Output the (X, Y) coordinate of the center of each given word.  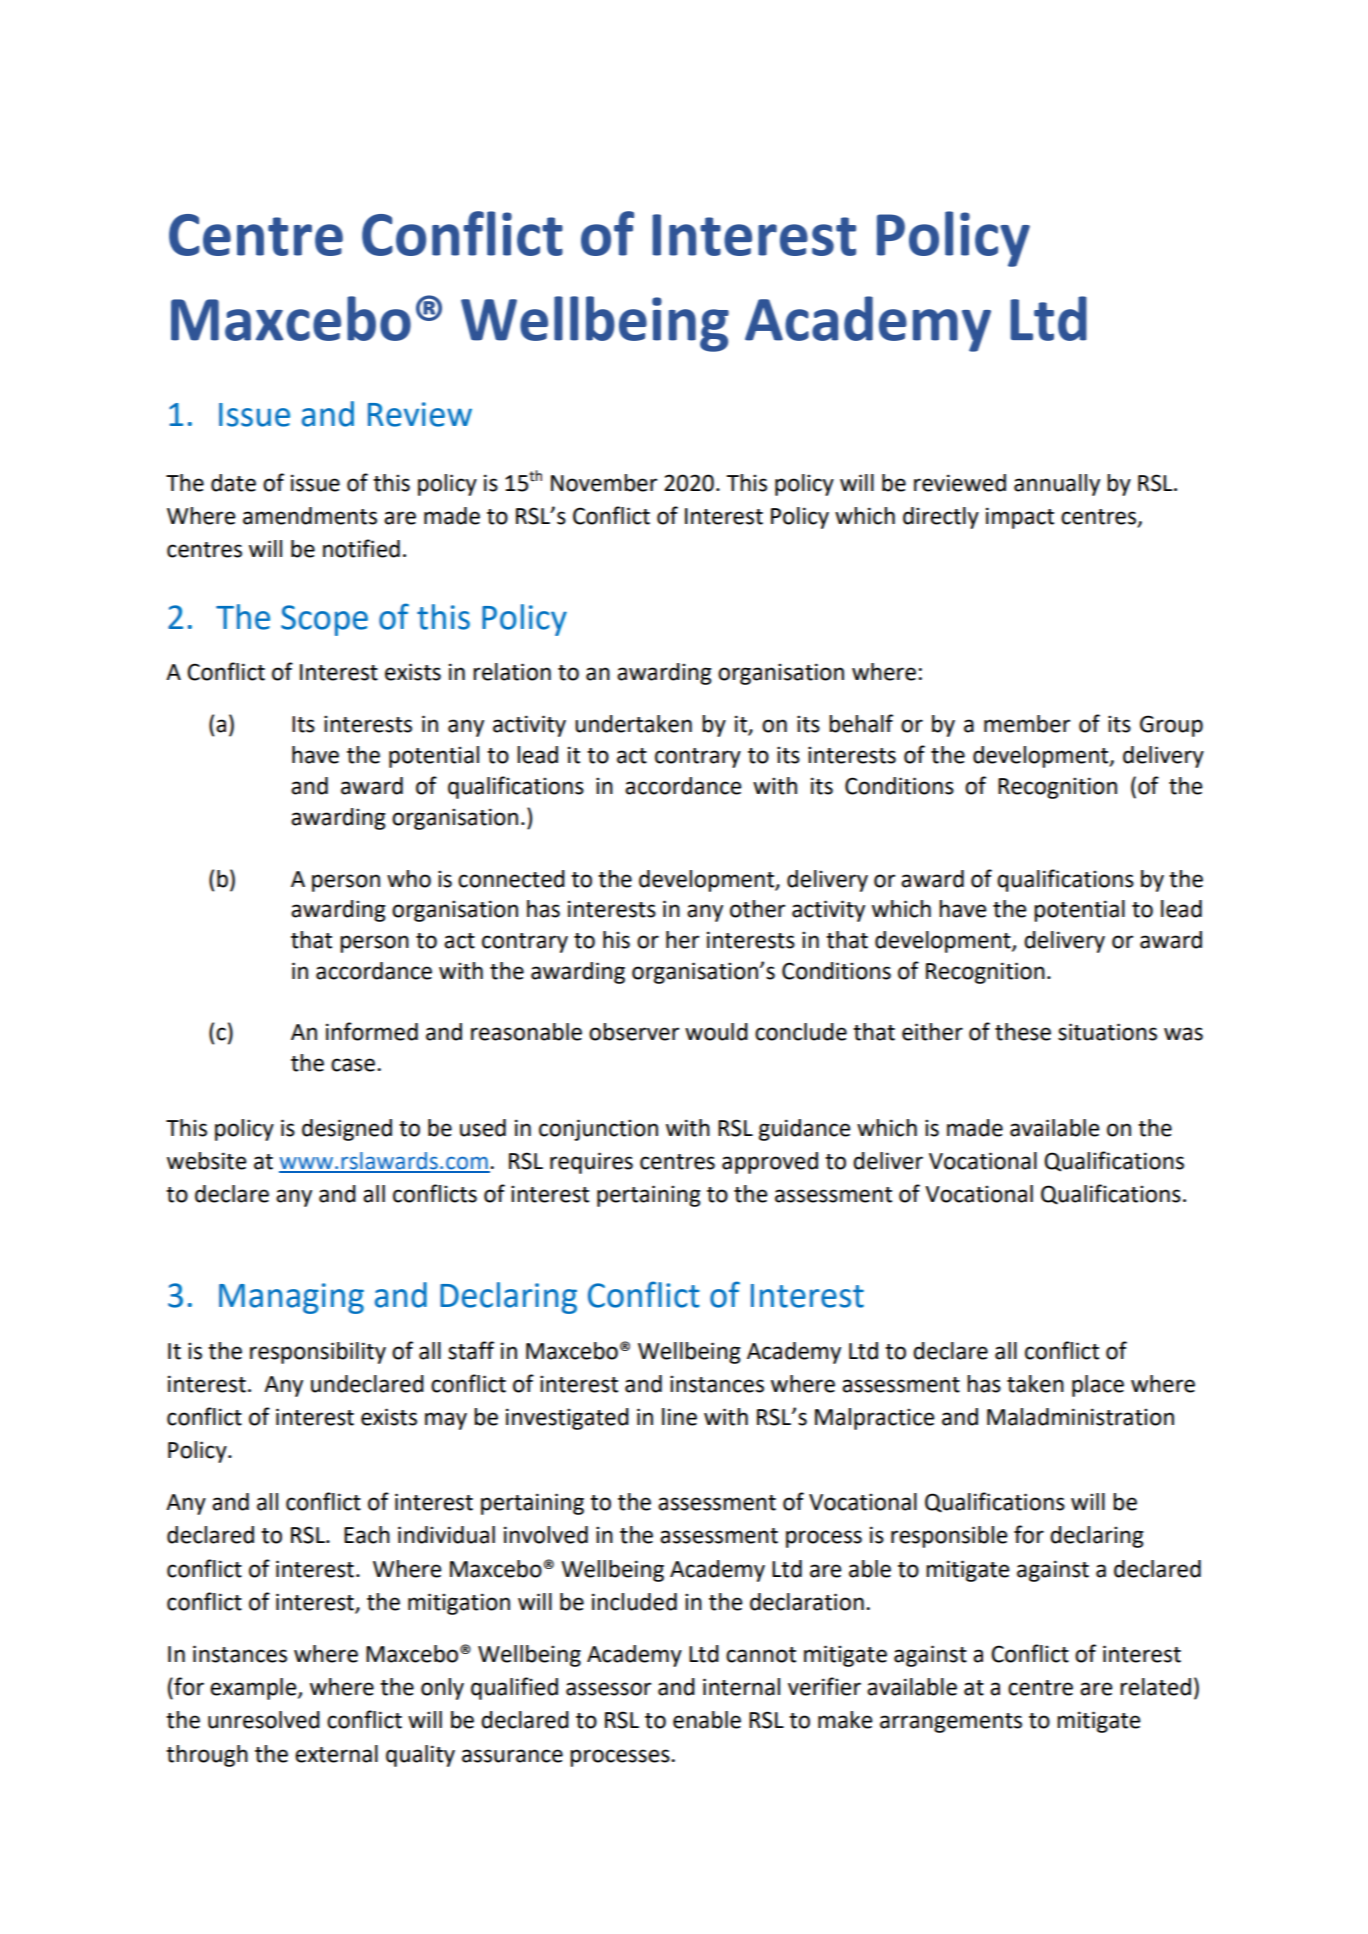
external (336, 1754)
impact (1020, 518)
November (604, 483)
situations (1107, 1032)
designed (347, 1130)
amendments (310, 516)
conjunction (598, 1130)
